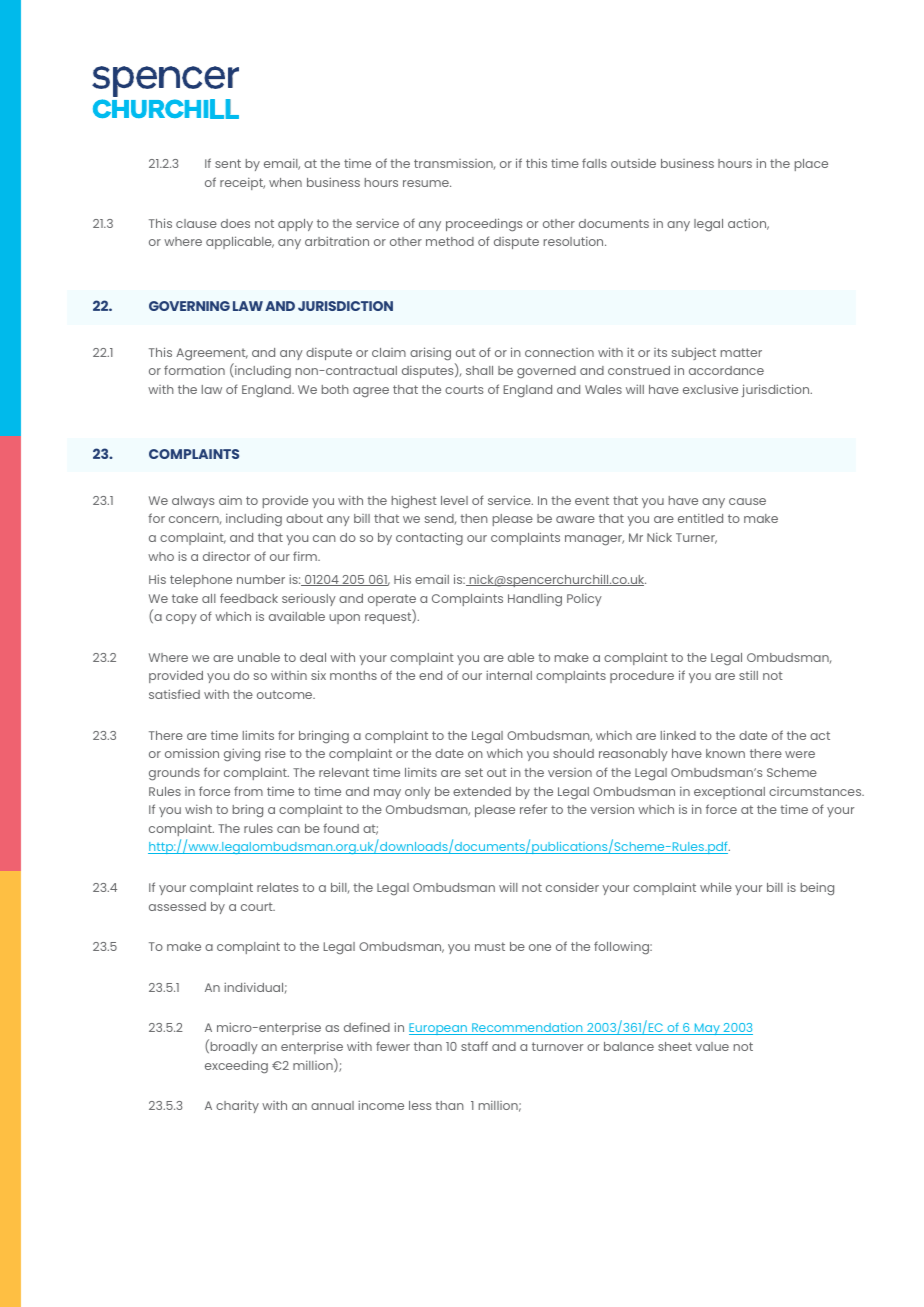 The image size is (924, 1307). Describe the element at coordinates (236, 1067) in the image. I see `exceeding` at that location.
